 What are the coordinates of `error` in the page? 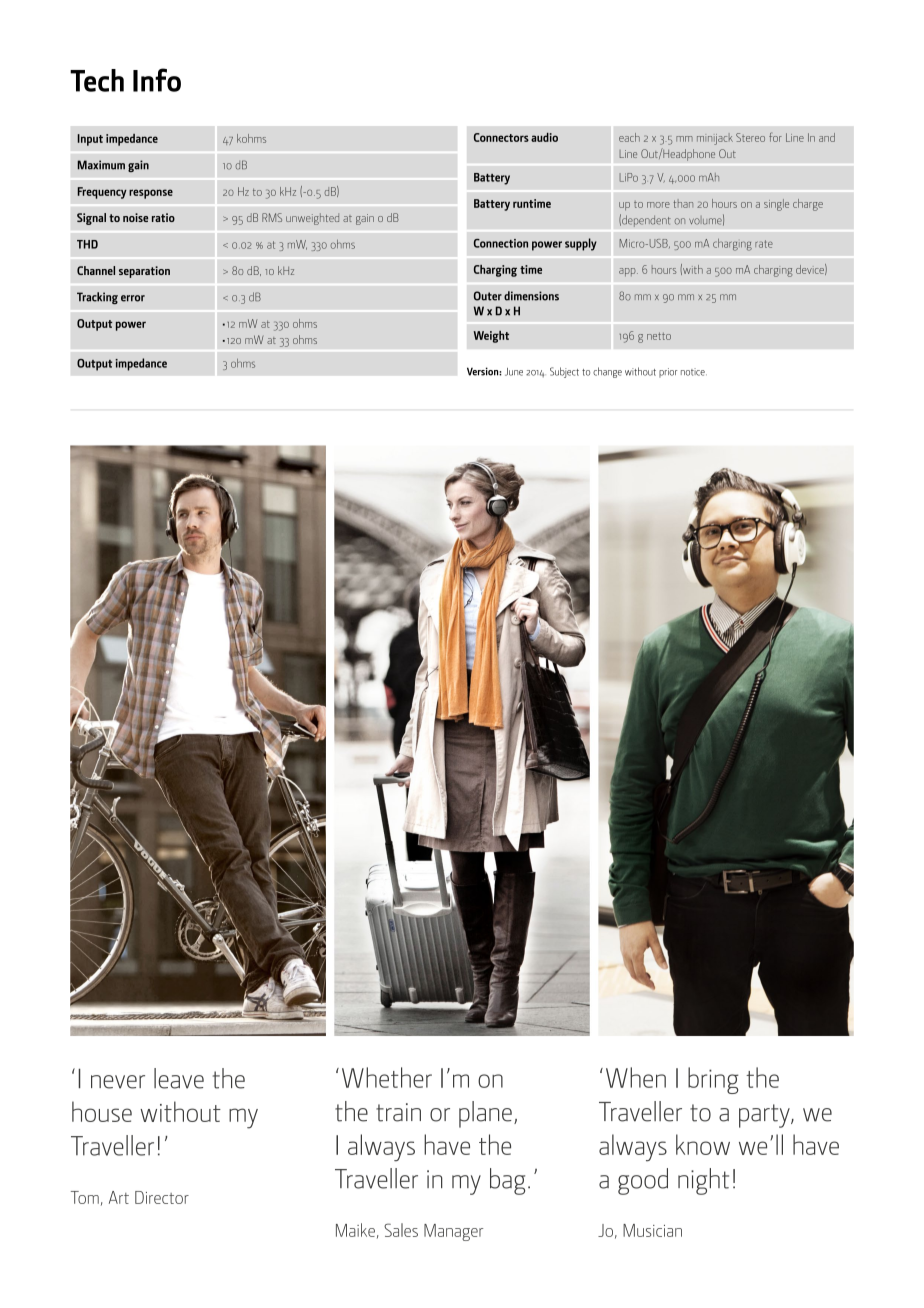 It's located at (133, 298).
